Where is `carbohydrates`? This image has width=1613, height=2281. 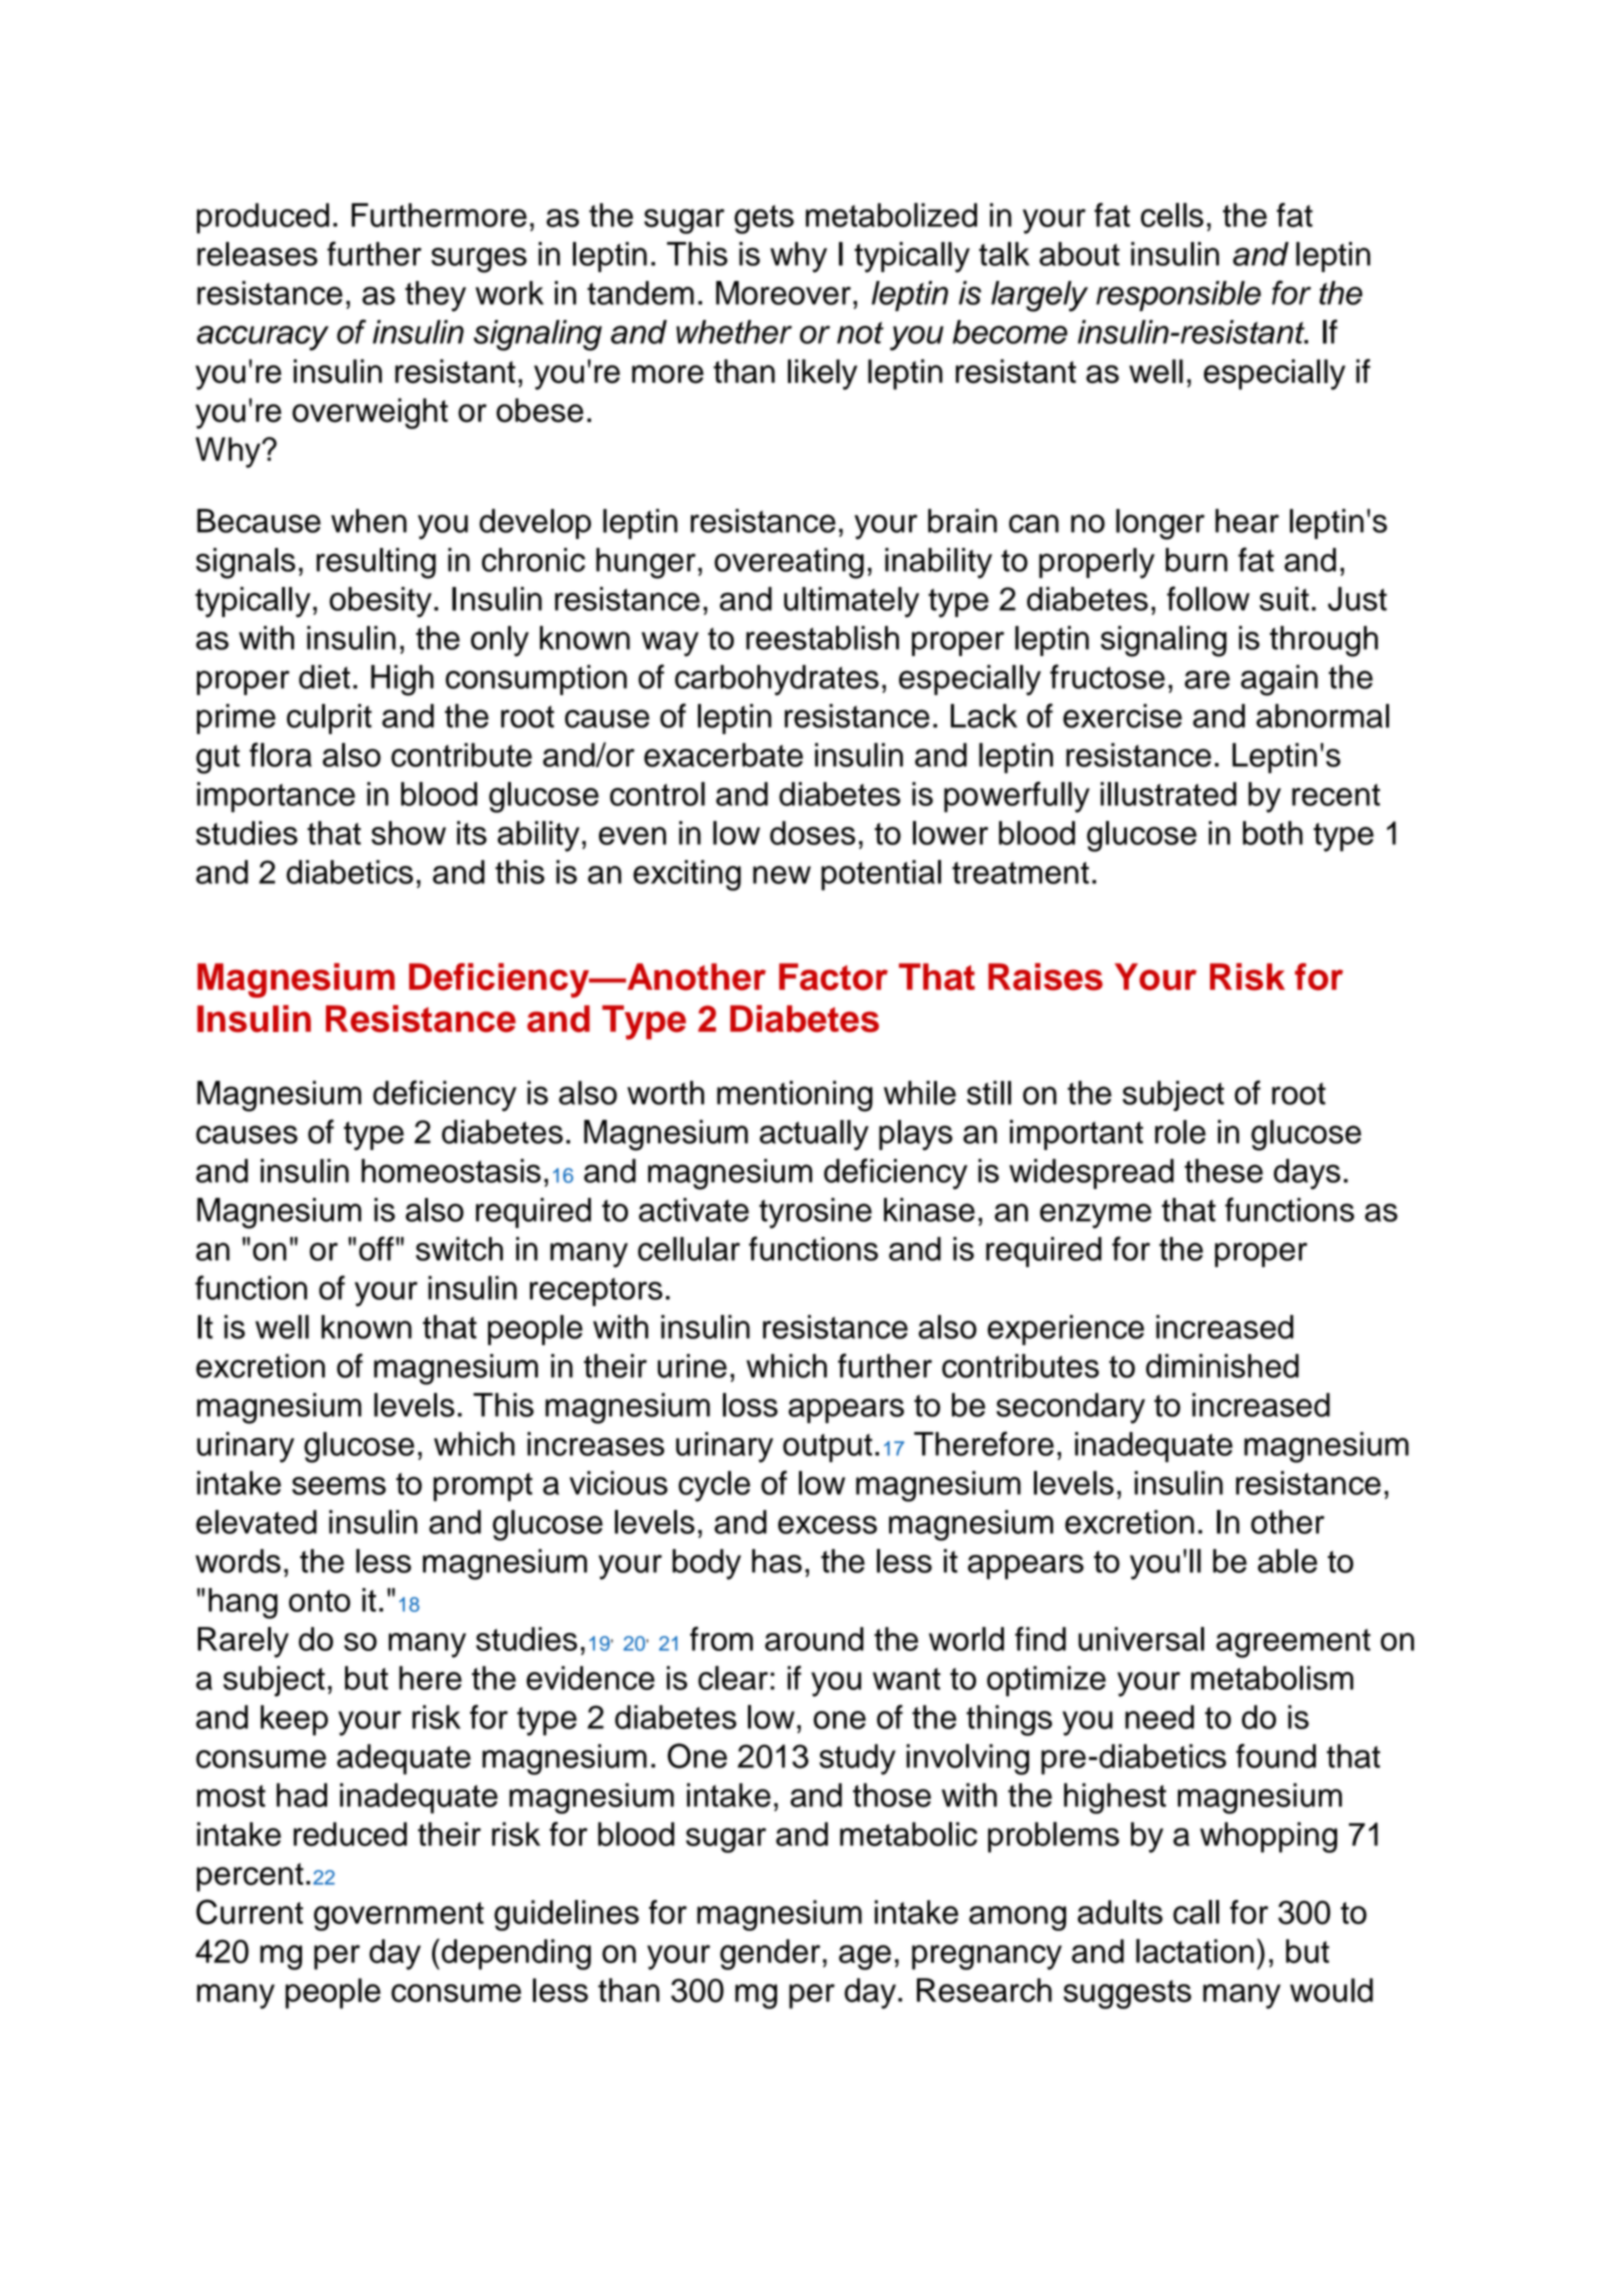
carbohydrates is located at coordinates (777, 680).
